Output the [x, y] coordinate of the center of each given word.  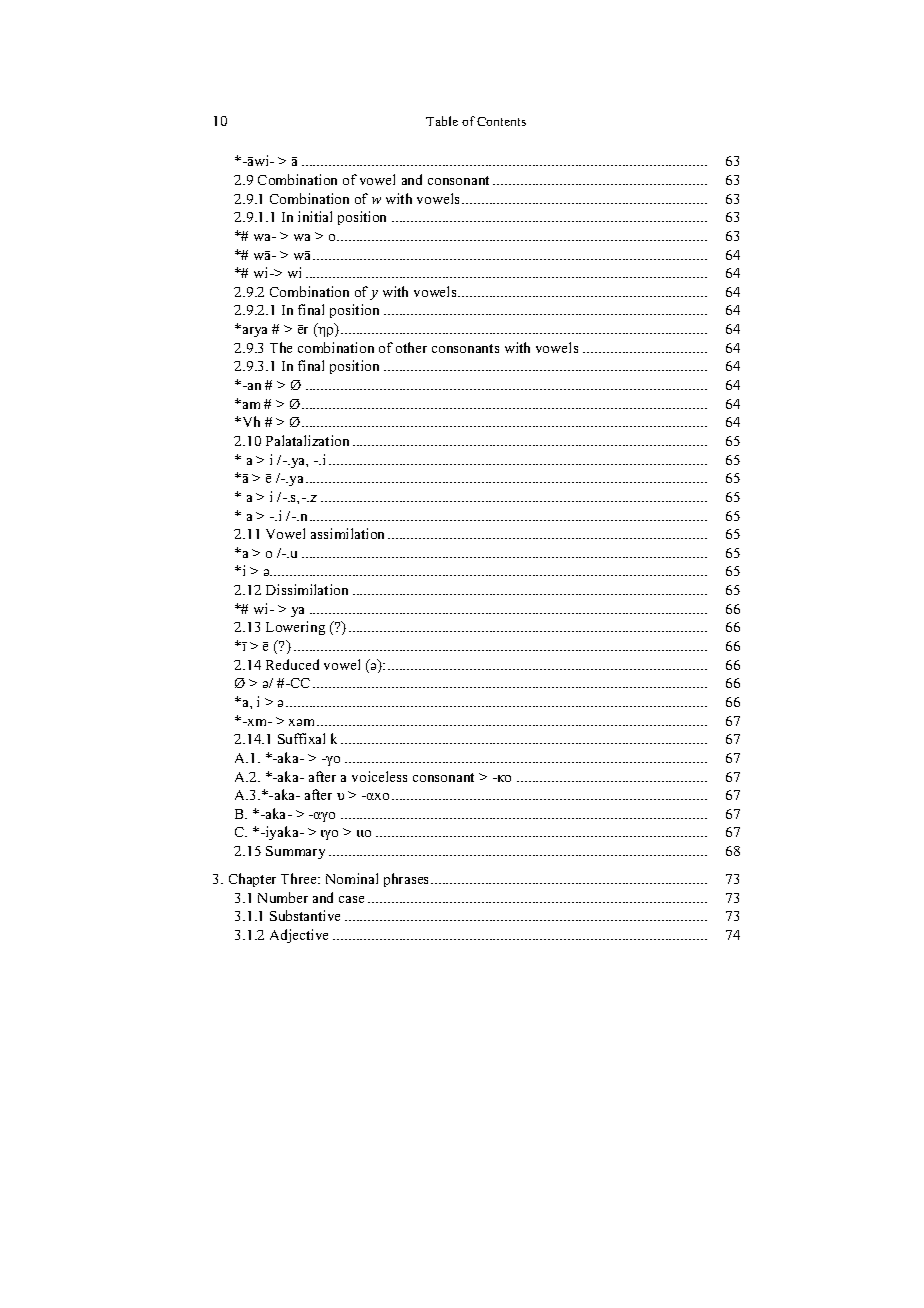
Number [283, 897]
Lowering [295, 628]
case [351, 899]
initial [315, 216]
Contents [501, 121]
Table [442, 121]
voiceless [379, 776]
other [411, 347]
